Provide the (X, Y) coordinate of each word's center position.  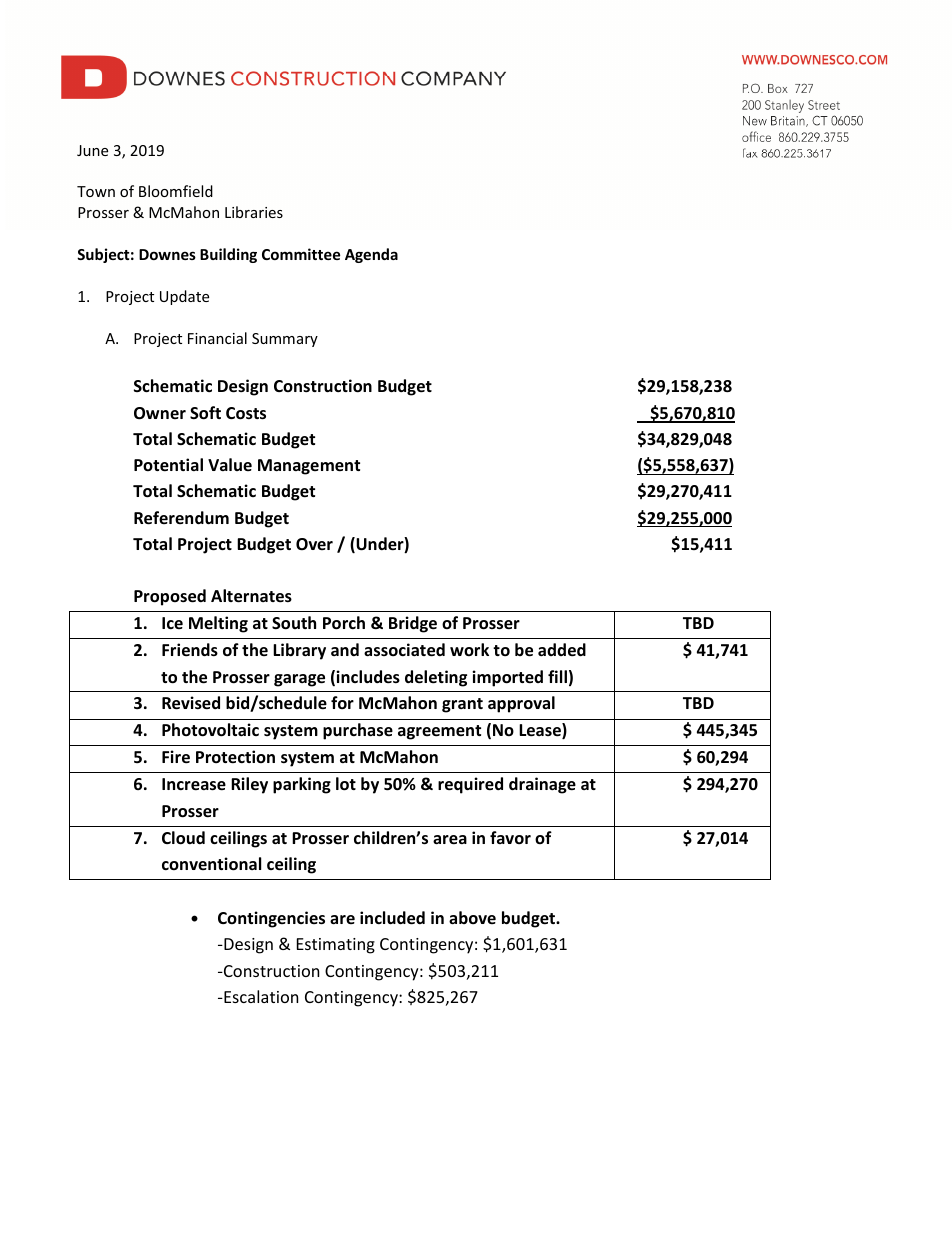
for (342, 702)
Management (309, 467)
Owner (160, 413)
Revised (191, 703)
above (472, 917)
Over (314, 544)
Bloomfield (176, 191)
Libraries (254, 212)
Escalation (260, 996)
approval (521, 704)
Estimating (336, 946)
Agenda (371, 255)
